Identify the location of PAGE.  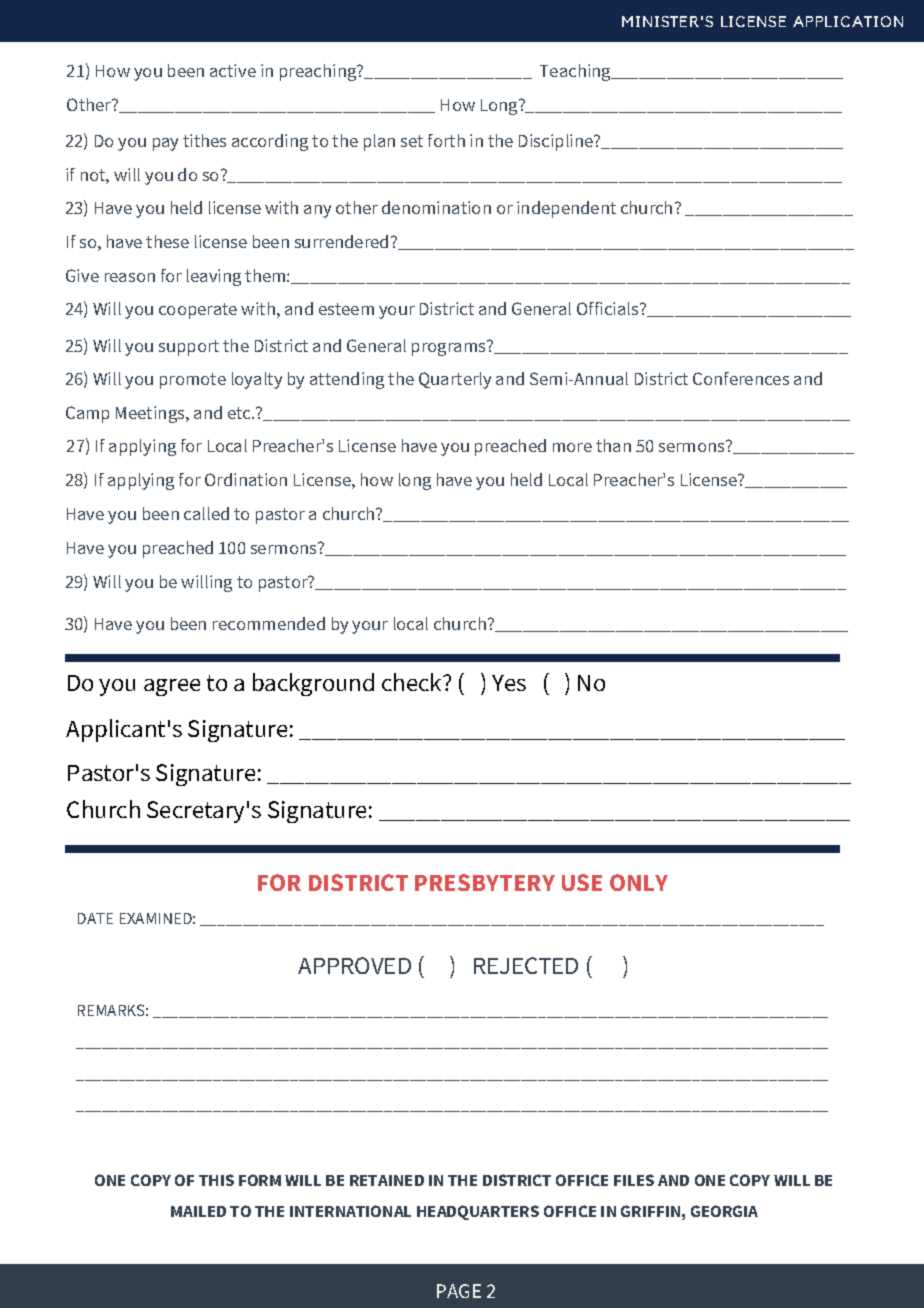
(459, 1291).
